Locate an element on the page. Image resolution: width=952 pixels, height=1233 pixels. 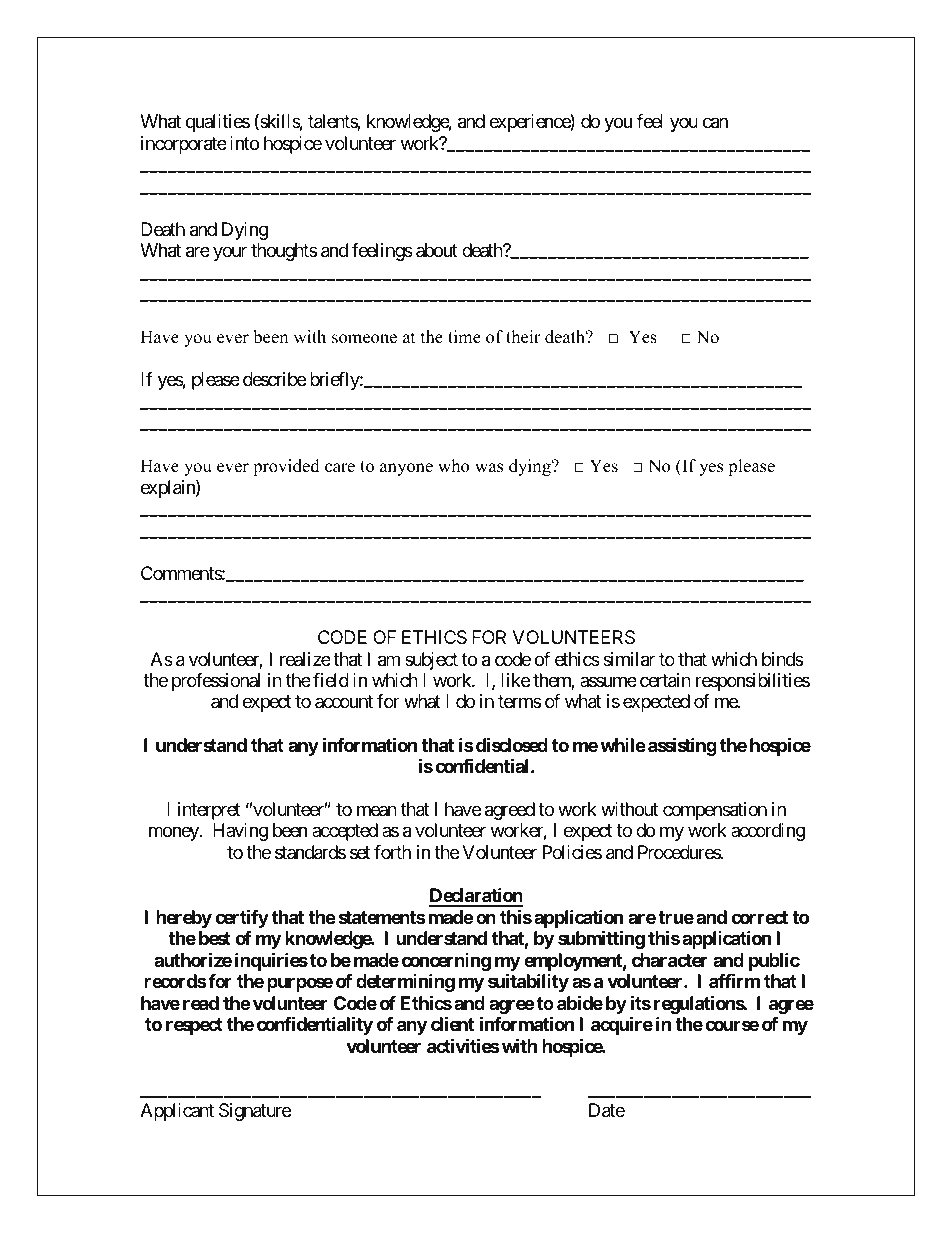
describe is located at coordinates (274, 379).
